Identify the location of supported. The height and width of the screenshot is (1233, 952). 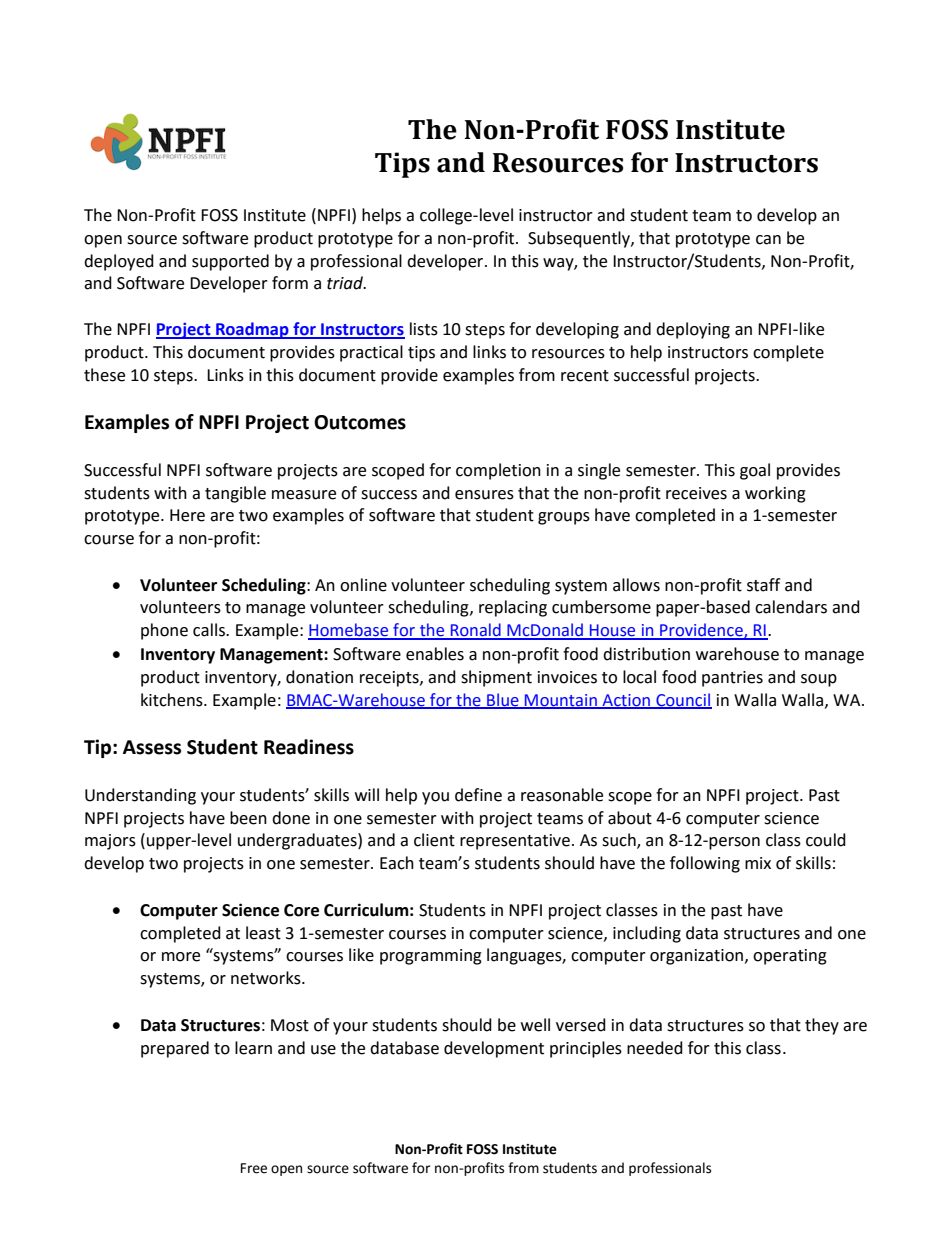
(230, 262).
